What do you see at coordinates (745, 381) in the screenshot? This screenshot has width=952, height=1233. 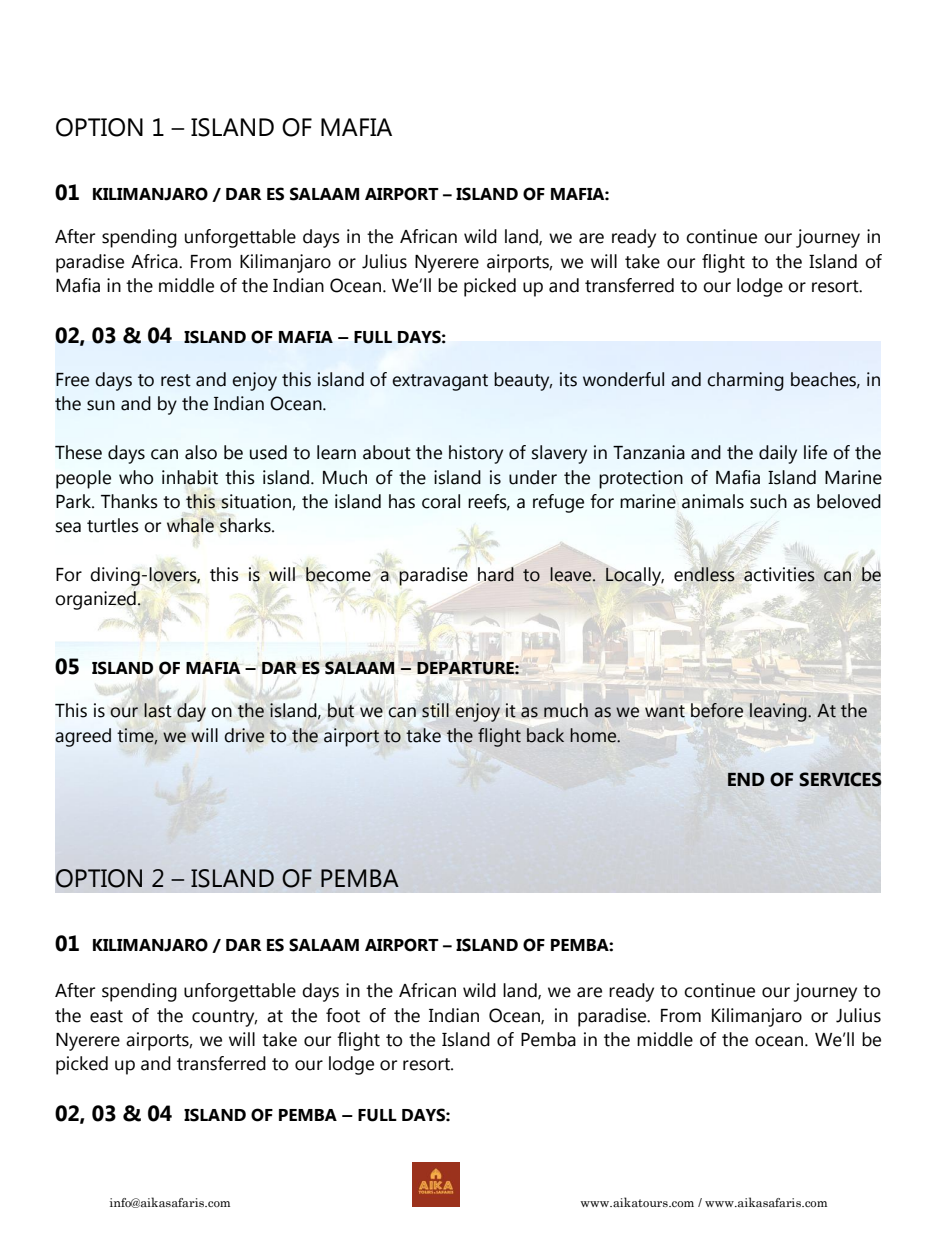 I see `charming` at bounding box center [745, 381].
